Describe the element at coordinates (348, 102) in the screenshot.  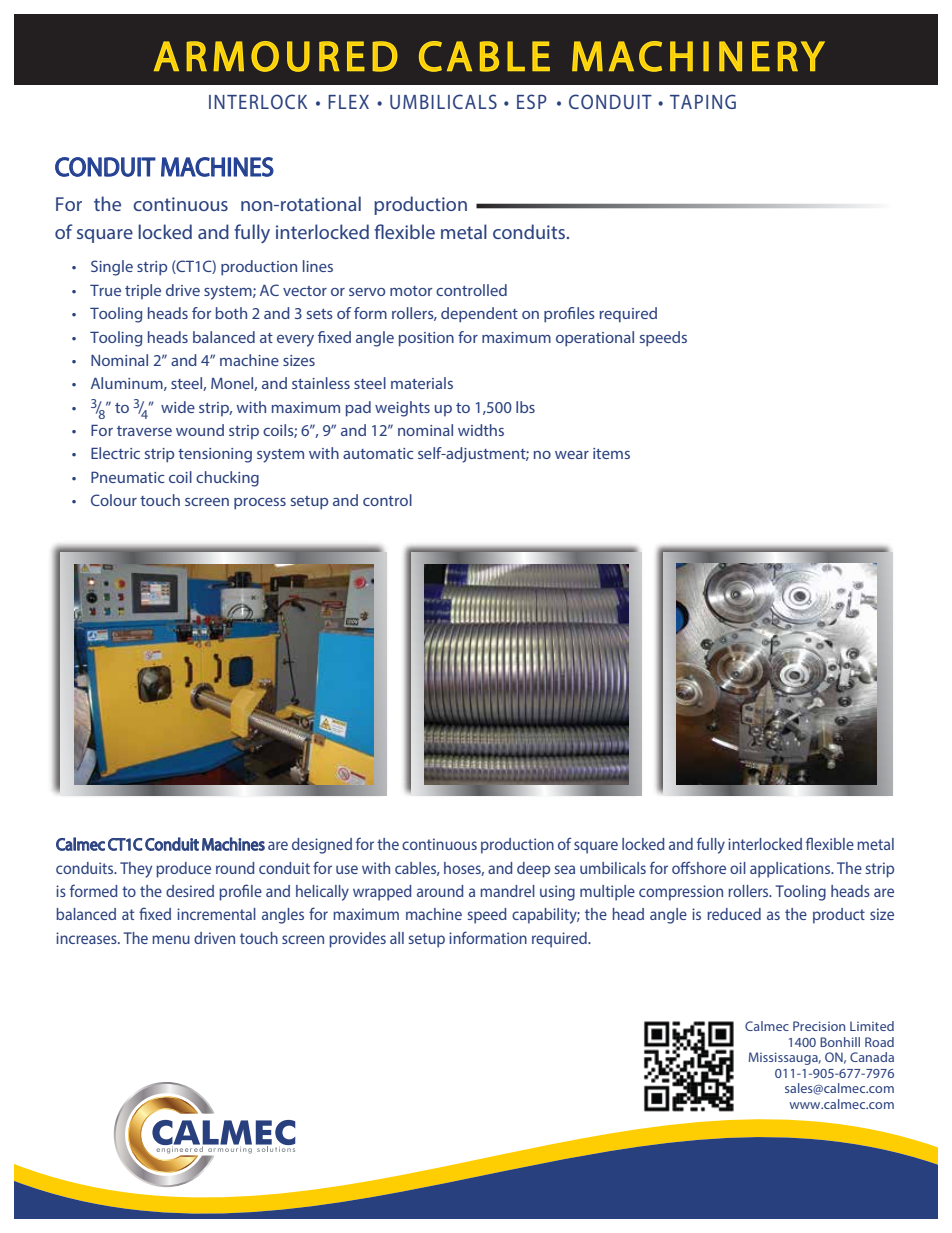
I see `FLEX` at that location.
